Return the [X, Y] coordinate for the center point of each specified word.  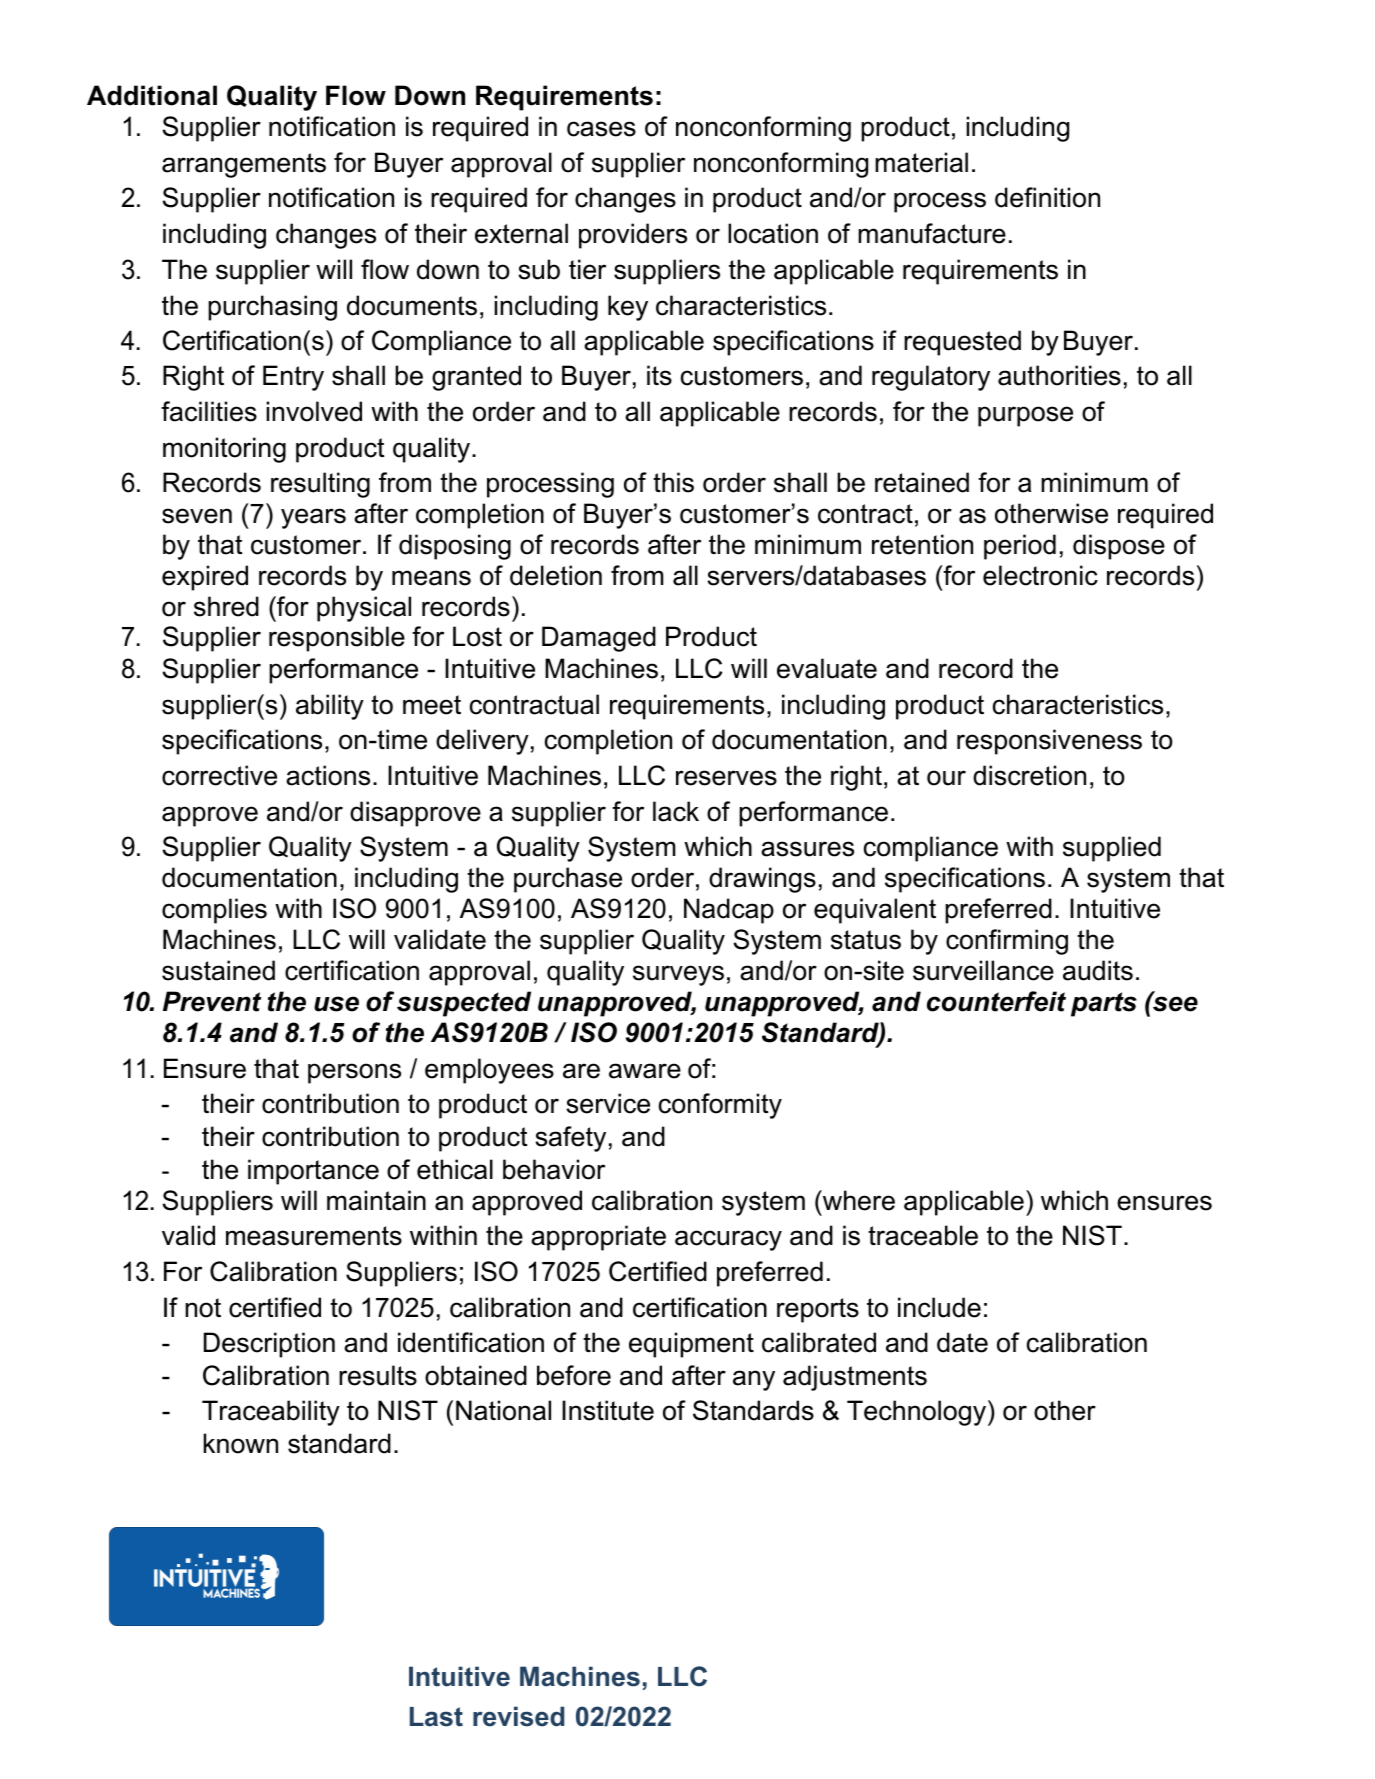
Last [436, 1717]
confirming [1007, 942]
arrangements [244, 165]
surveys [678, 975]
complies [214, 911]
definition [1047, 197]
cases [601, 129]
